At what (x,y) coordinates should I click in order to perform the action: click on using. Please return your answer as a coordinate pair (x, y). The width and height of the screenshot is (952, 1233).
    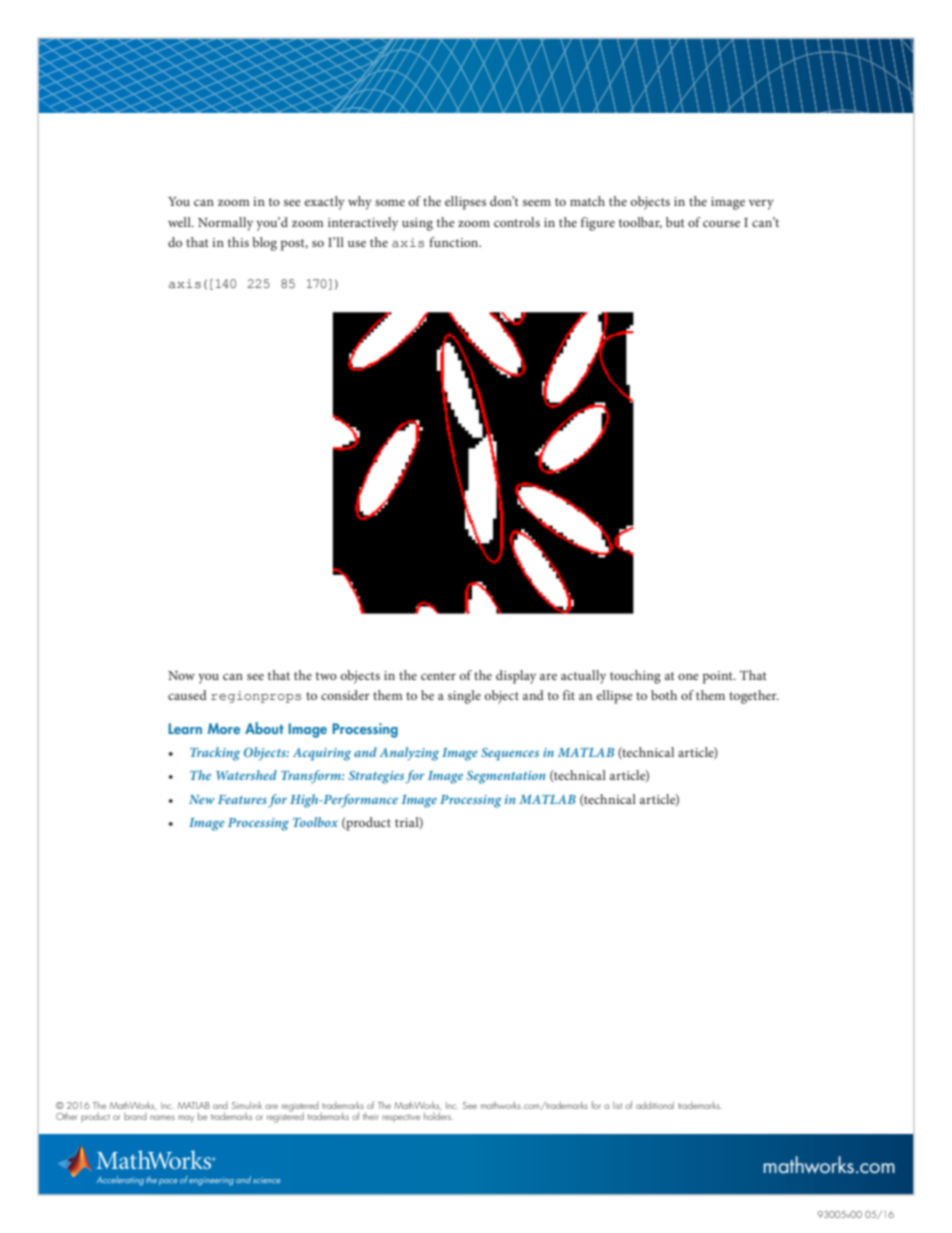
    Looking at the image, I should click on (417, 224).
